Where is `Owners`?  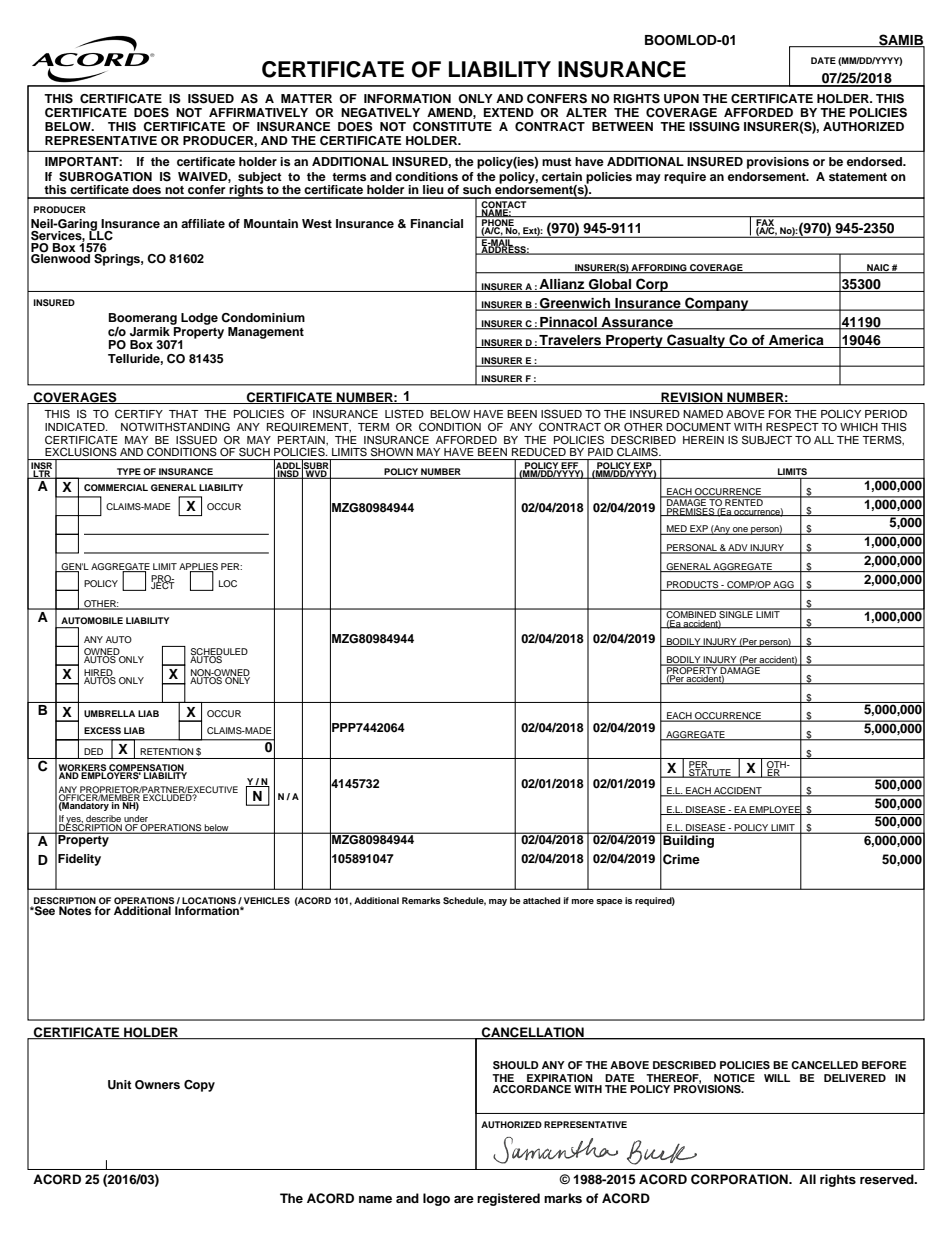 Owners is located at coordinates (157, 1085).
